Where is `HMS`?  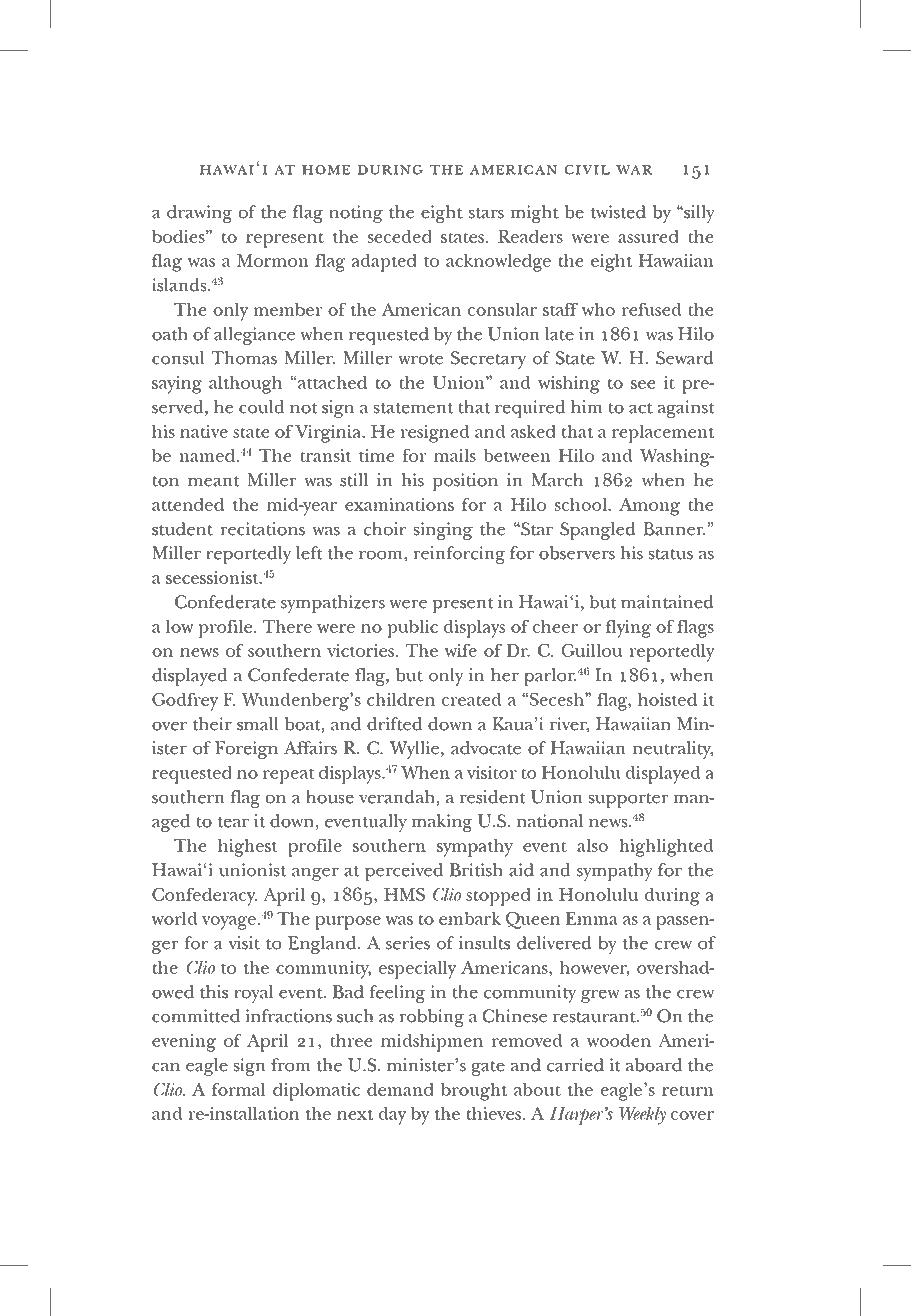 HMS is located at coordinates (404, 894).
